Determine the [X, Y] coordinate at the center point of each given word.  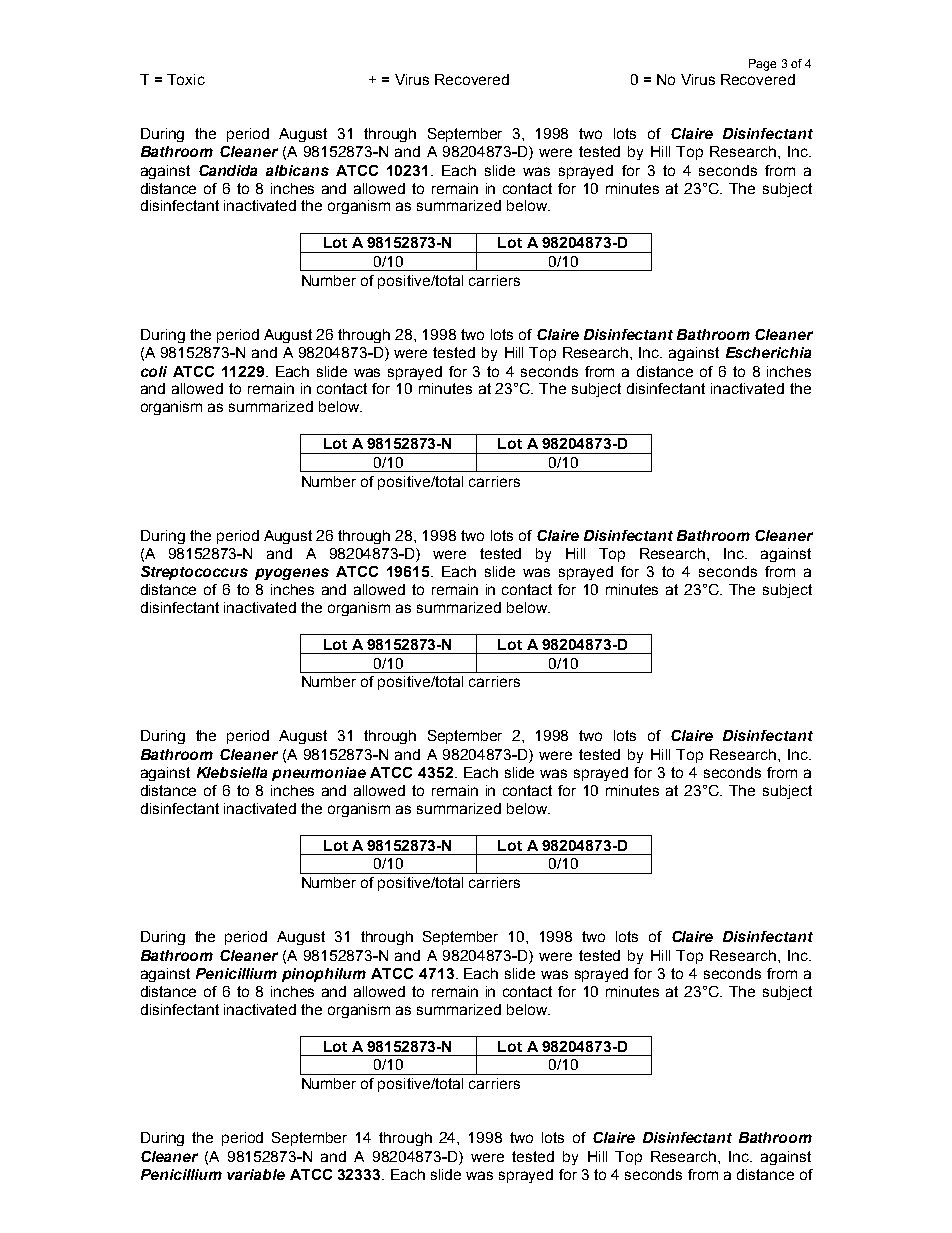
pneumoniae [319, 774]
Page [762, 65]
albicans [297, 170]
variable [256, 1174]
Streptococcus [194, 573]
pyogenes [292, 574]
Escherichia [768, 352]
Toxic [186, 79]
